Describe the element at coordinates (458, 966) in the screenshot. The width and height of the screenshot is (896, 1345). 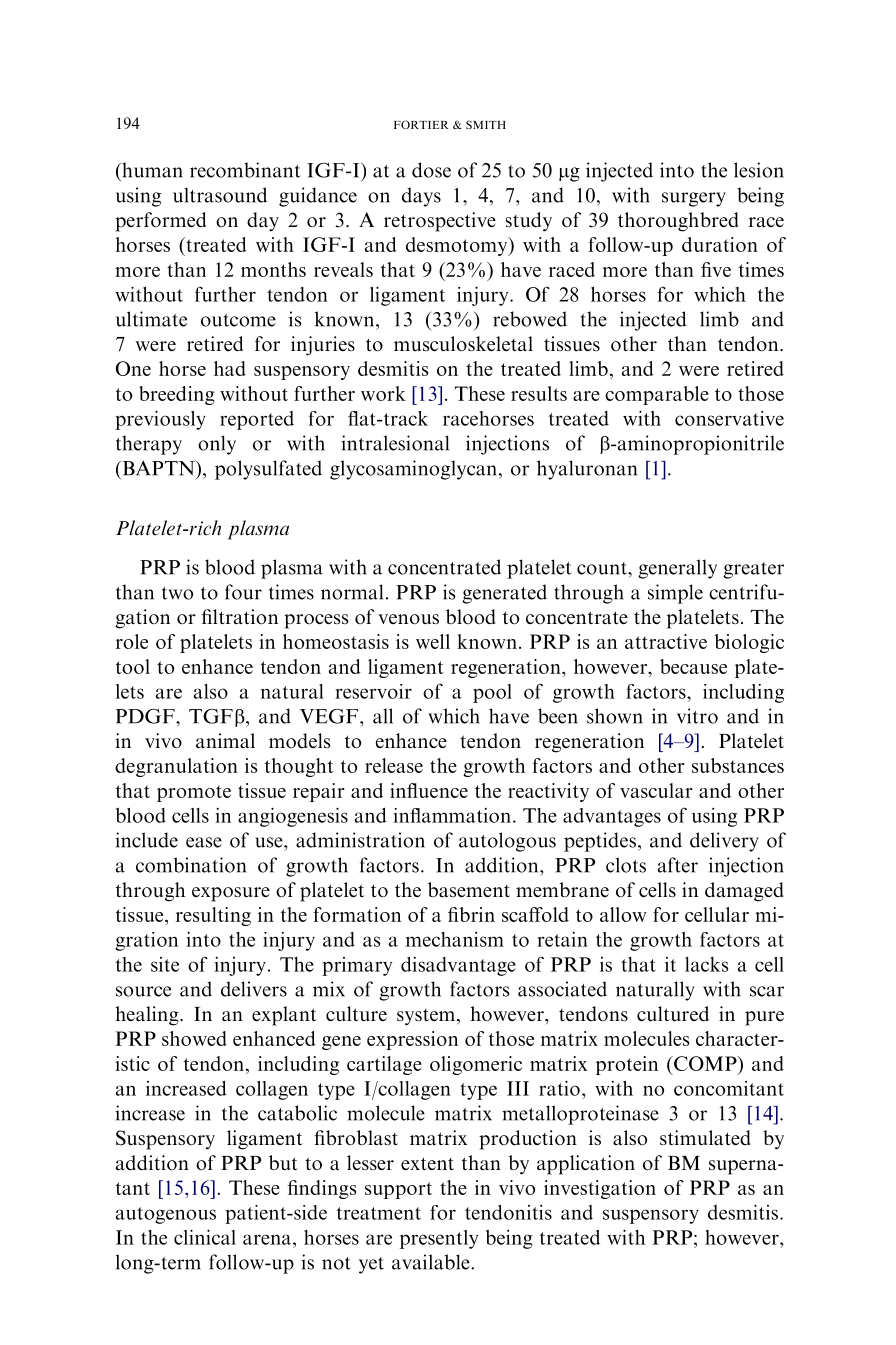
I see `disadvantage` at that location.
